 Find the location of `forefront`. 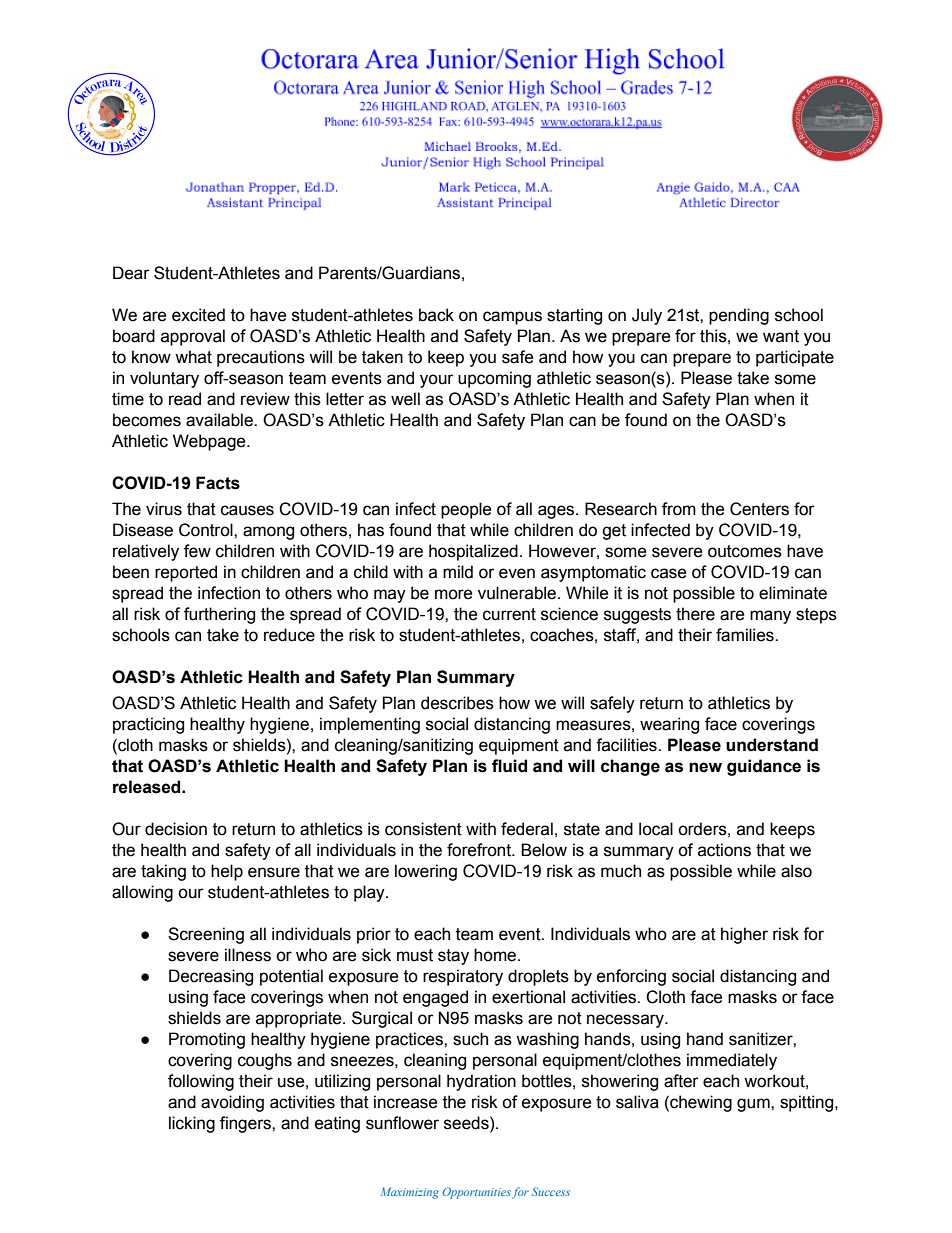

forefront is located at coordinates (480, 850).
